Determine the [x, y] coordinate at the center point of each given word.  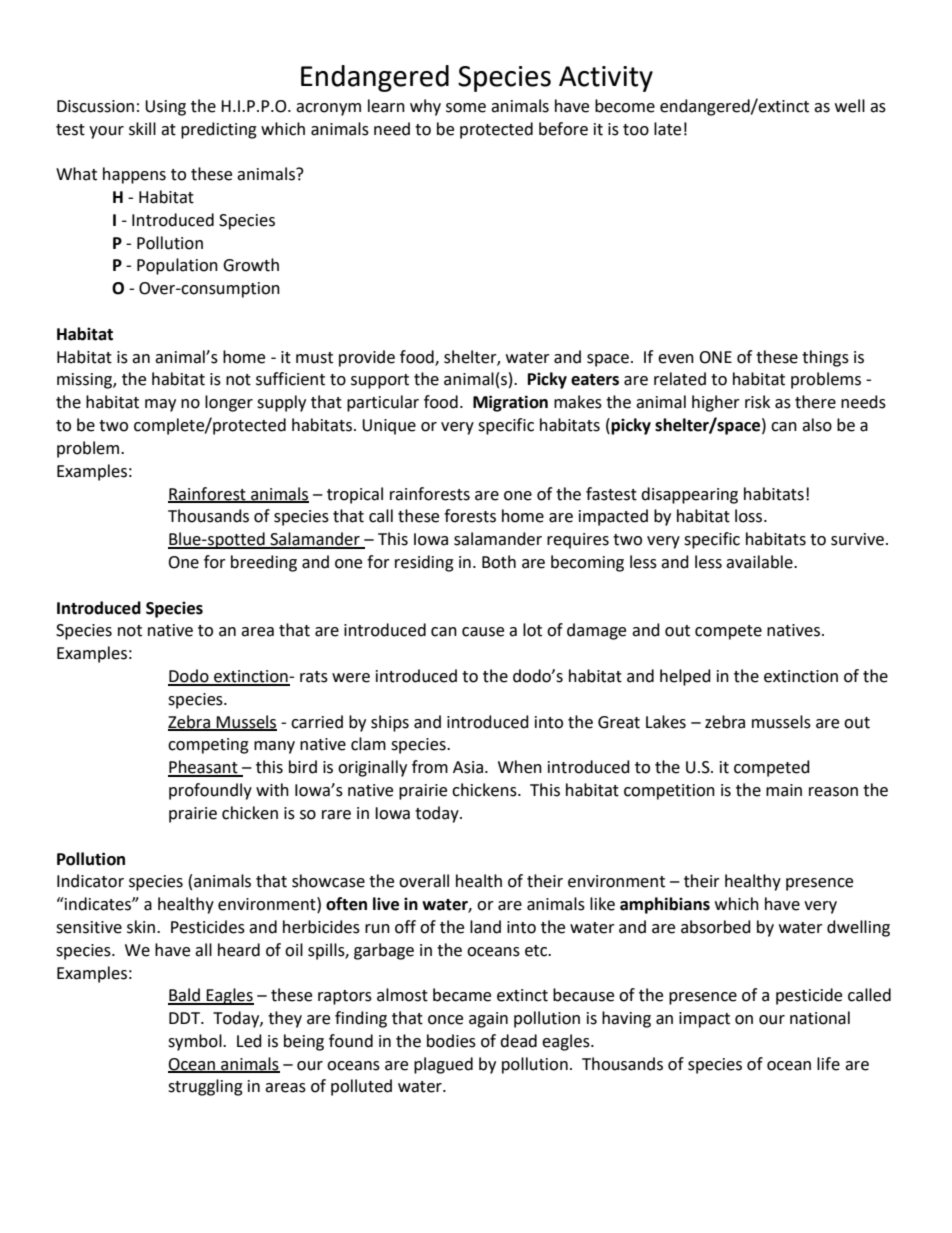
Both [499, 562]
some [466, 108]
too [636, 130]
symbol [196, 1042]
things [825, 358]
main [784, 790]
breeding [264, 563]
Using [165, 108]
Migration [510, 403]
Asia [468, 767]
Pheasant [204, 768]
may [160, 405]
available [760, 562]
